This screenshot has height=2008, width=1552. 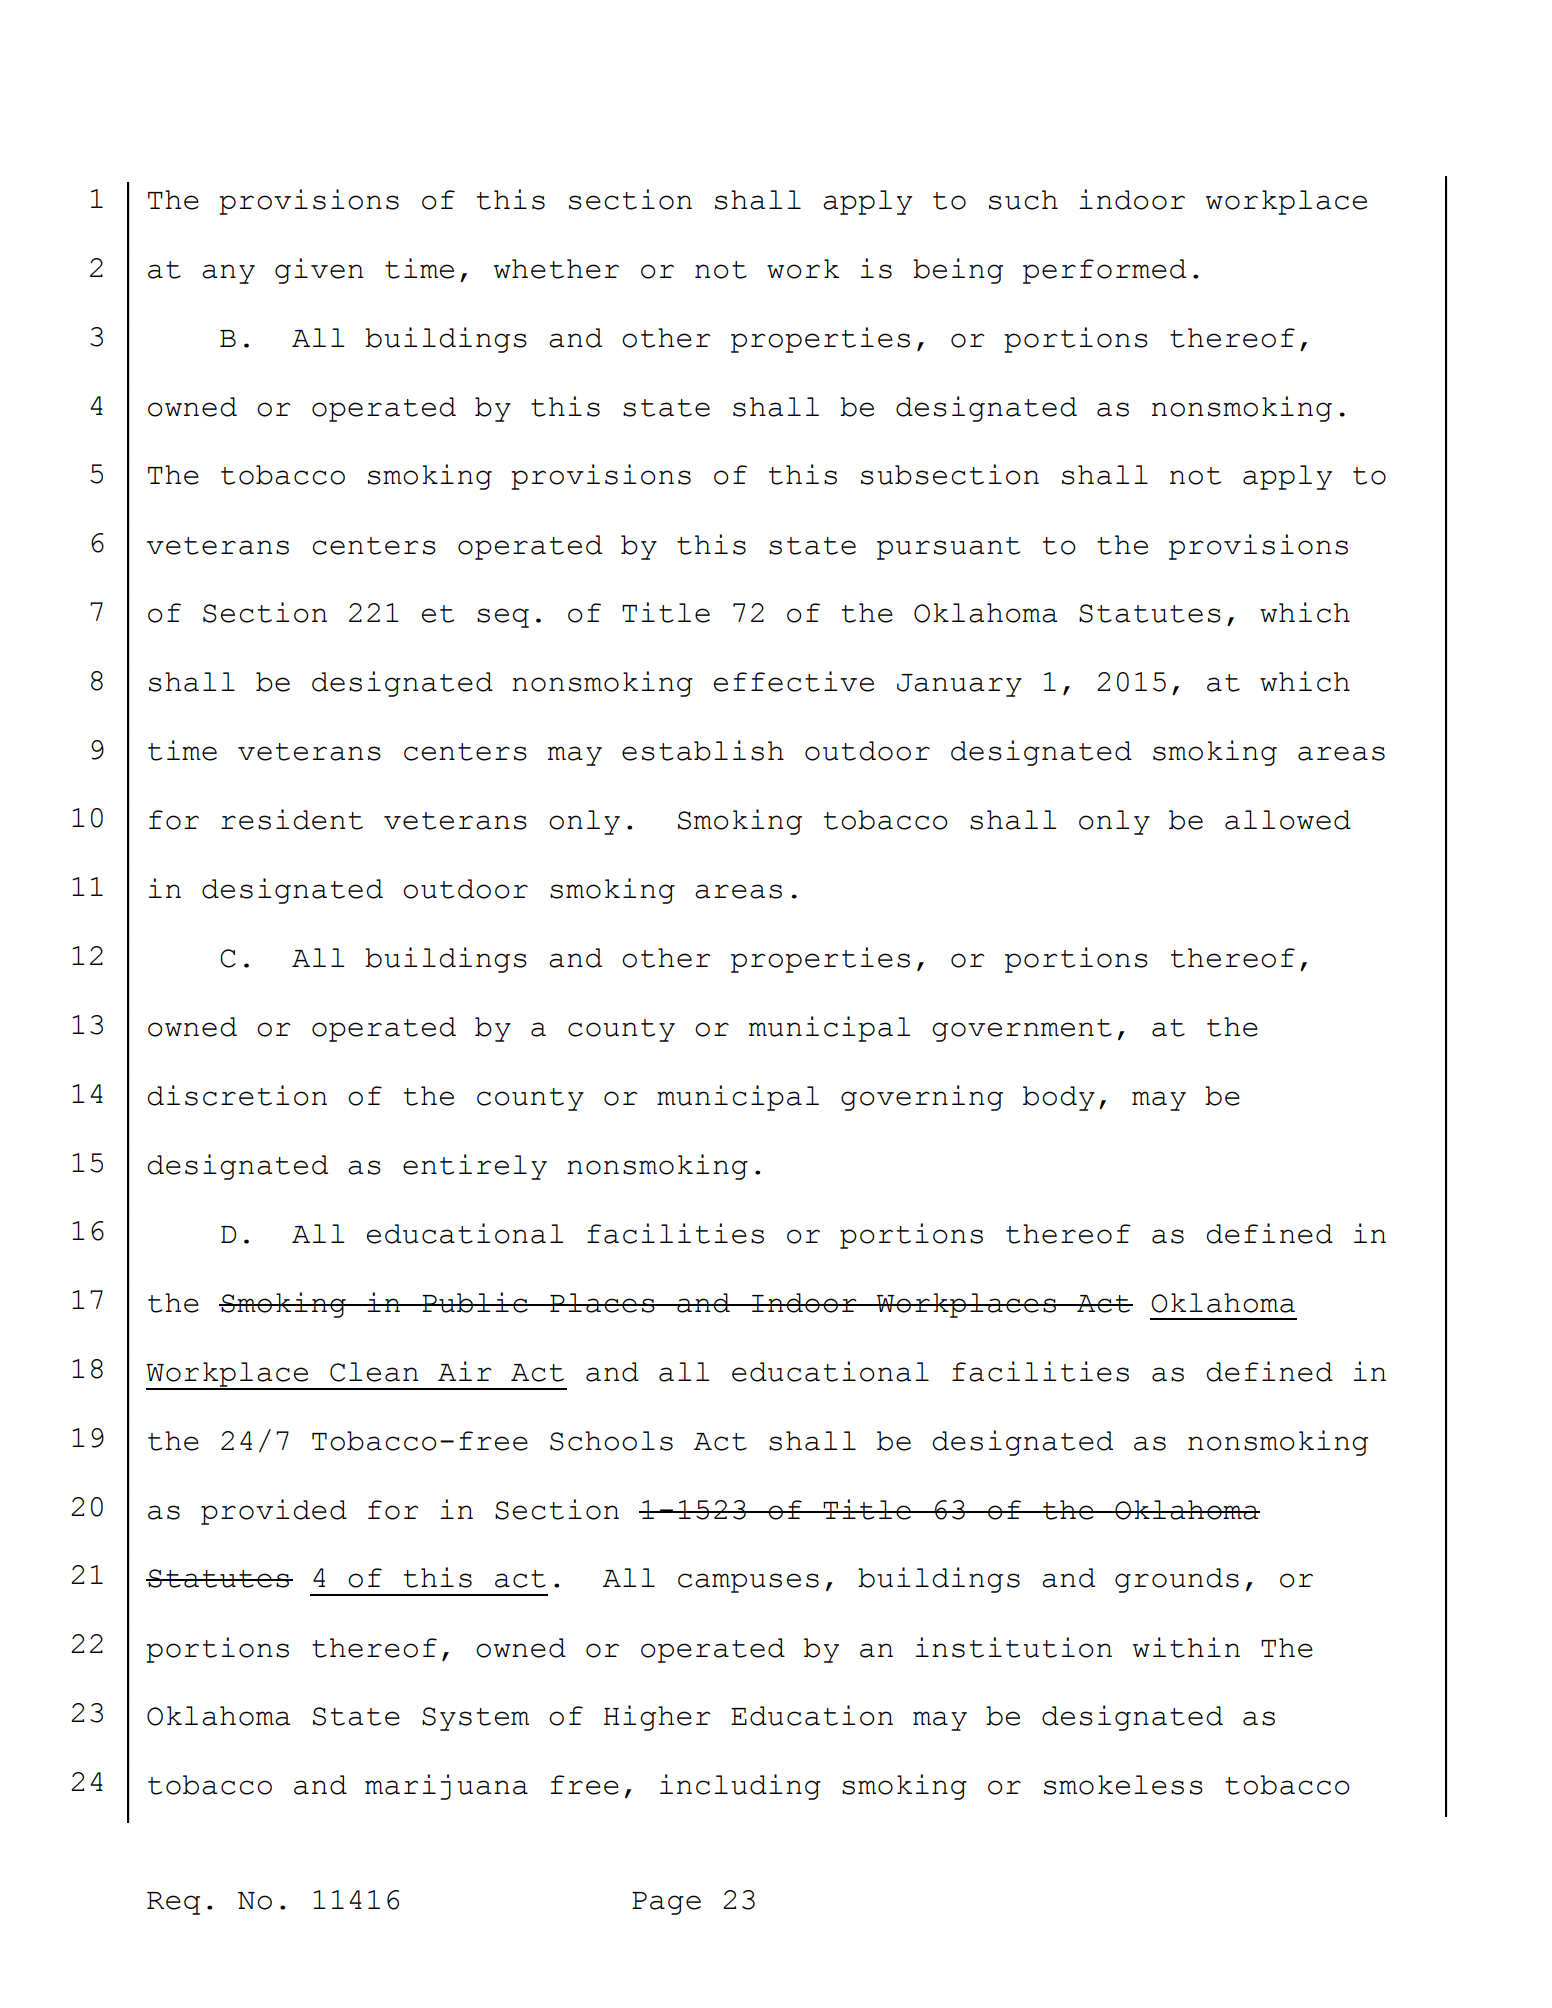 I want to click on smokeless, so click(x=1123, y=1785).
